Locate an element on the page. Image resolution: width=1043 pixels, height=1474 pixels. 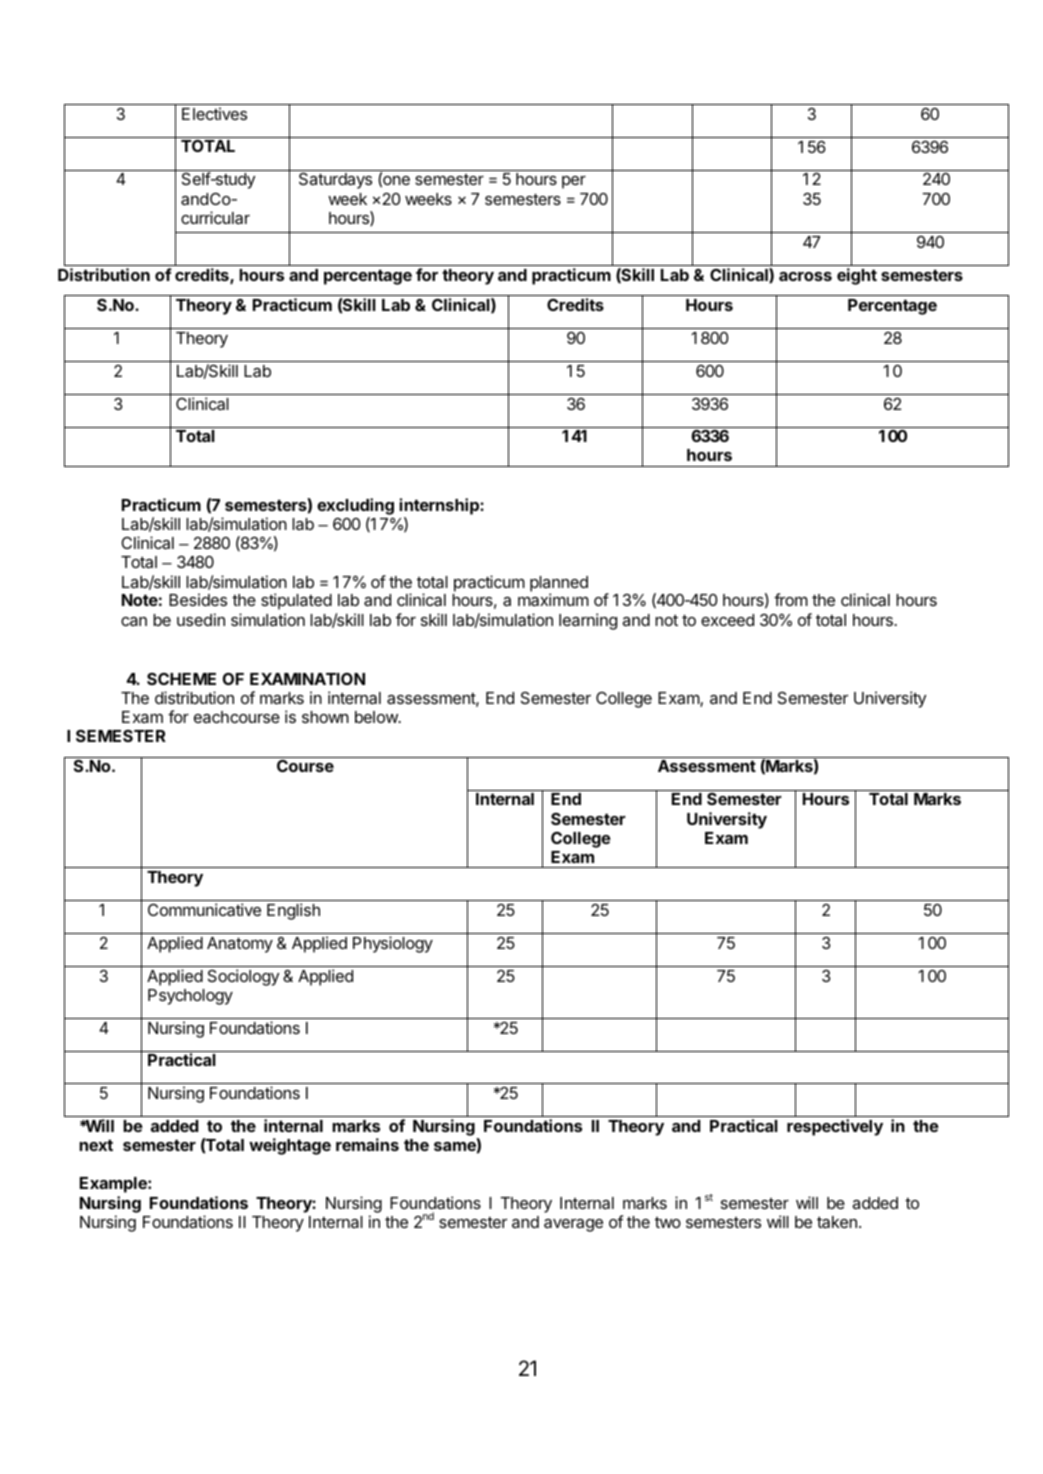
below is located at coordinates (377, 717).
